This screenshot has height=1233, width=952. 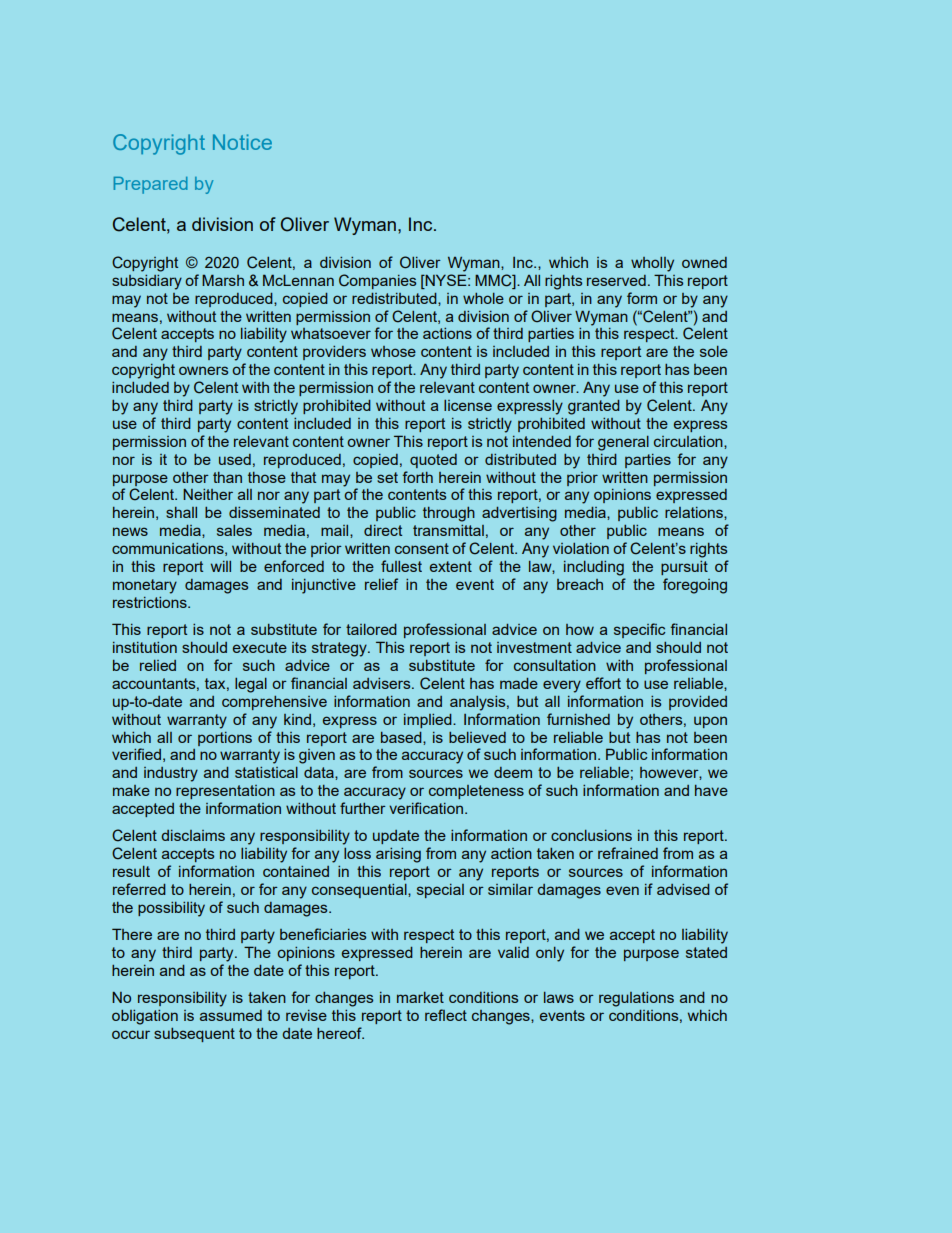 I want to click on assumed, so click(x=231, y=1015).
